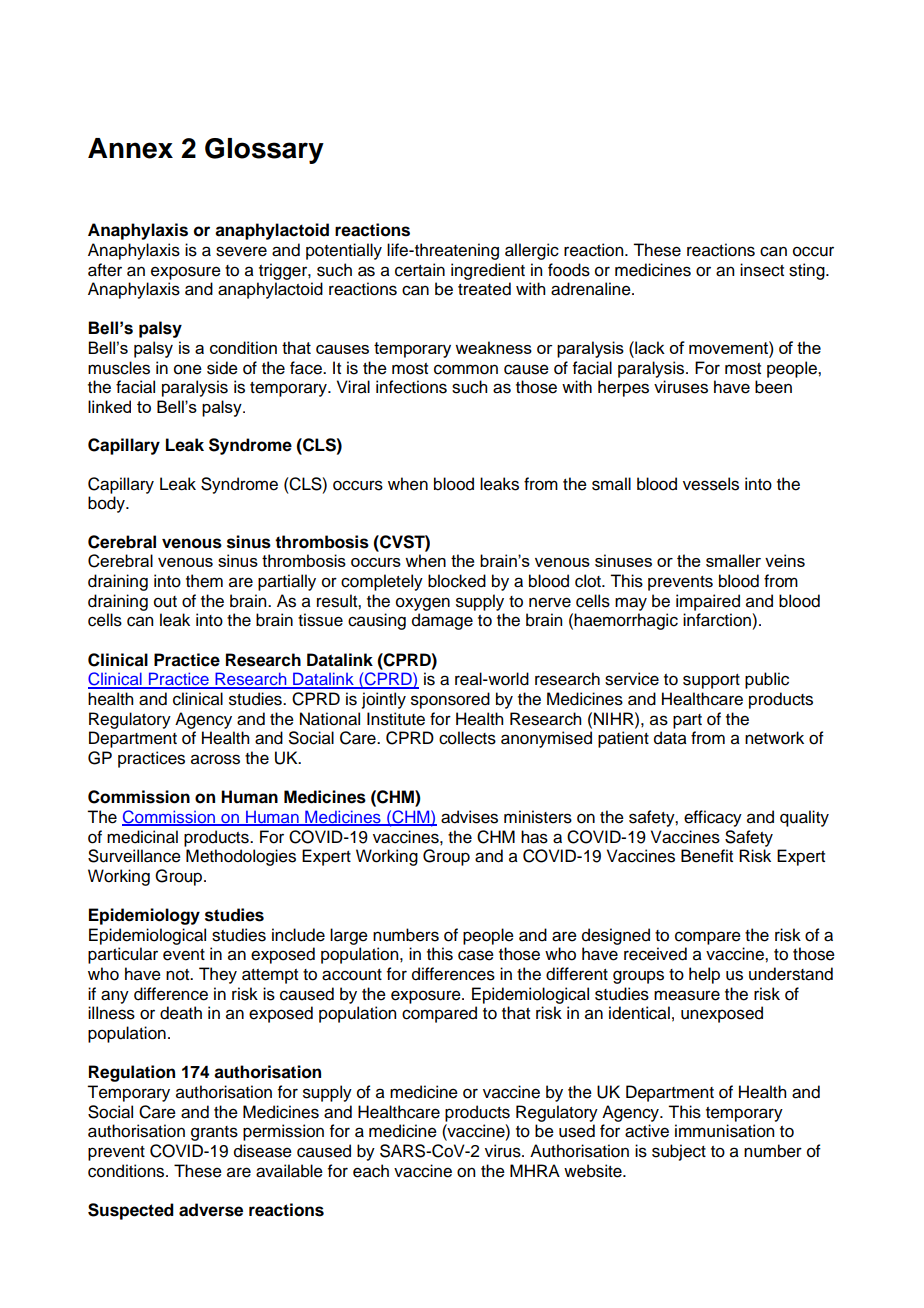 This page has width=924, height=1308. What do you see at coordinates (808, 271) in the page?
I see `sting` at bounding box center [808, 271].
